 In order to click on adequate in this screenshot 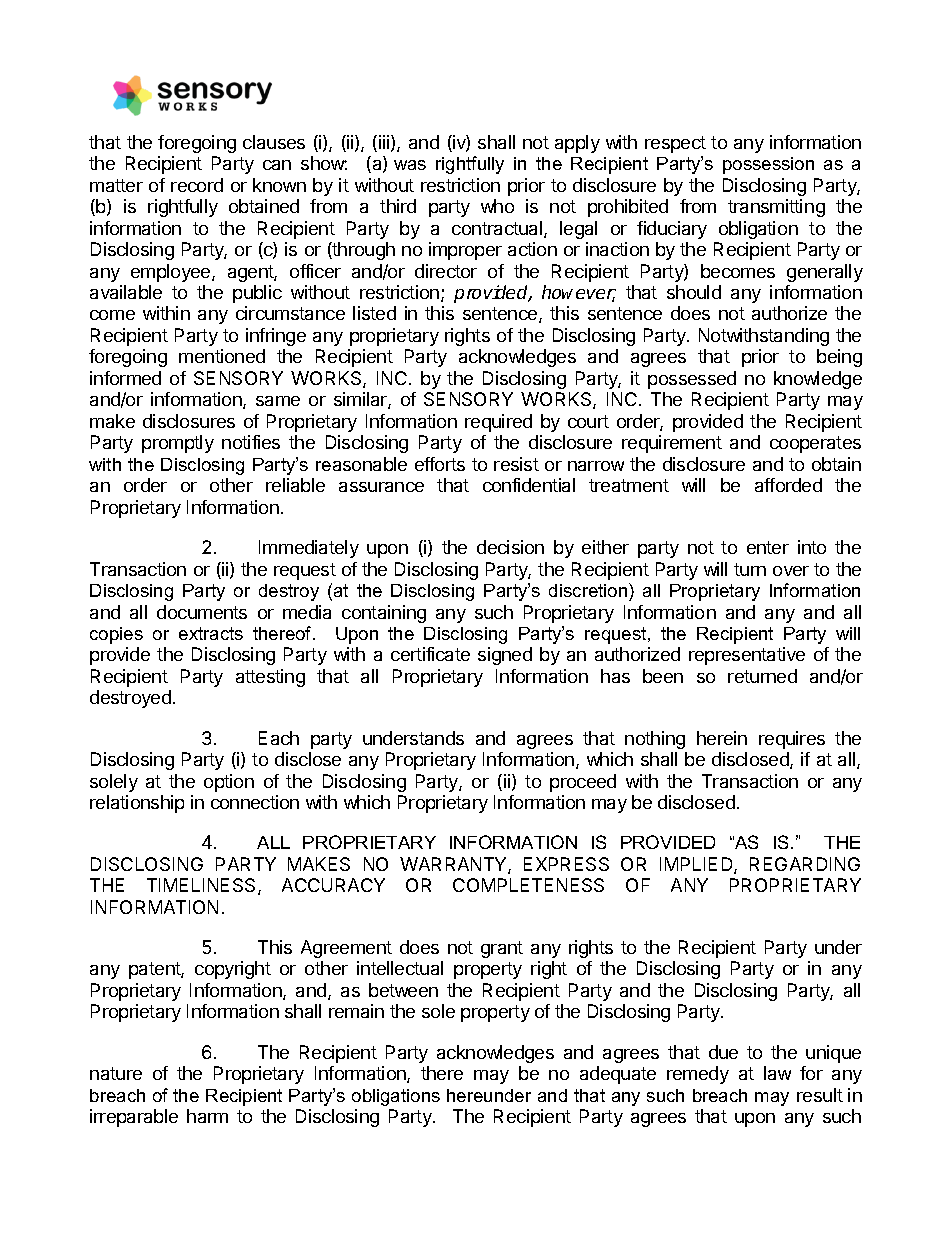, I will do `click(618, 1075)`.
